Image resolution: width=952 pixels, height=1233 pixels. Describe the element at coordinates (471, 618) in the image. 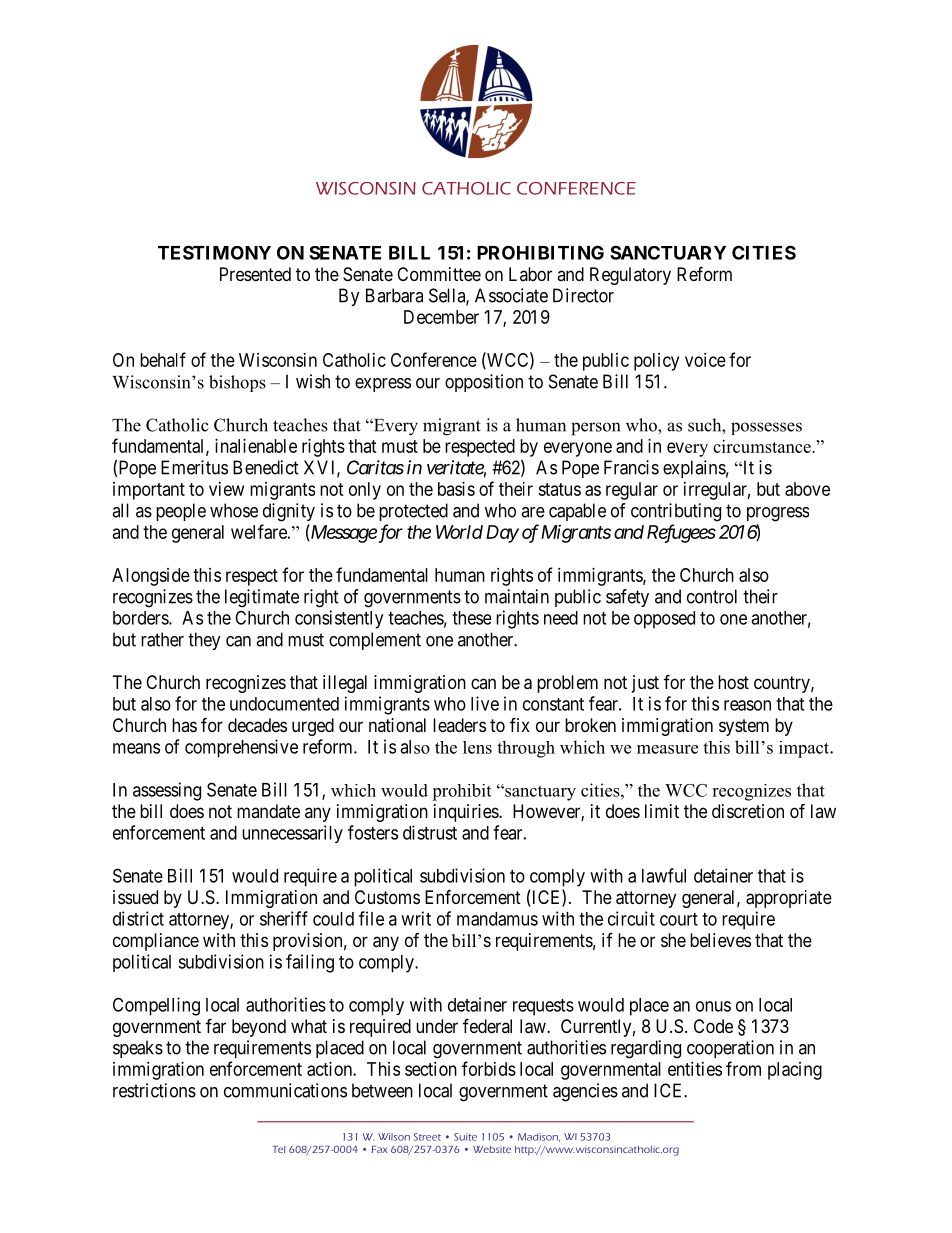

I see `these` at that location.
